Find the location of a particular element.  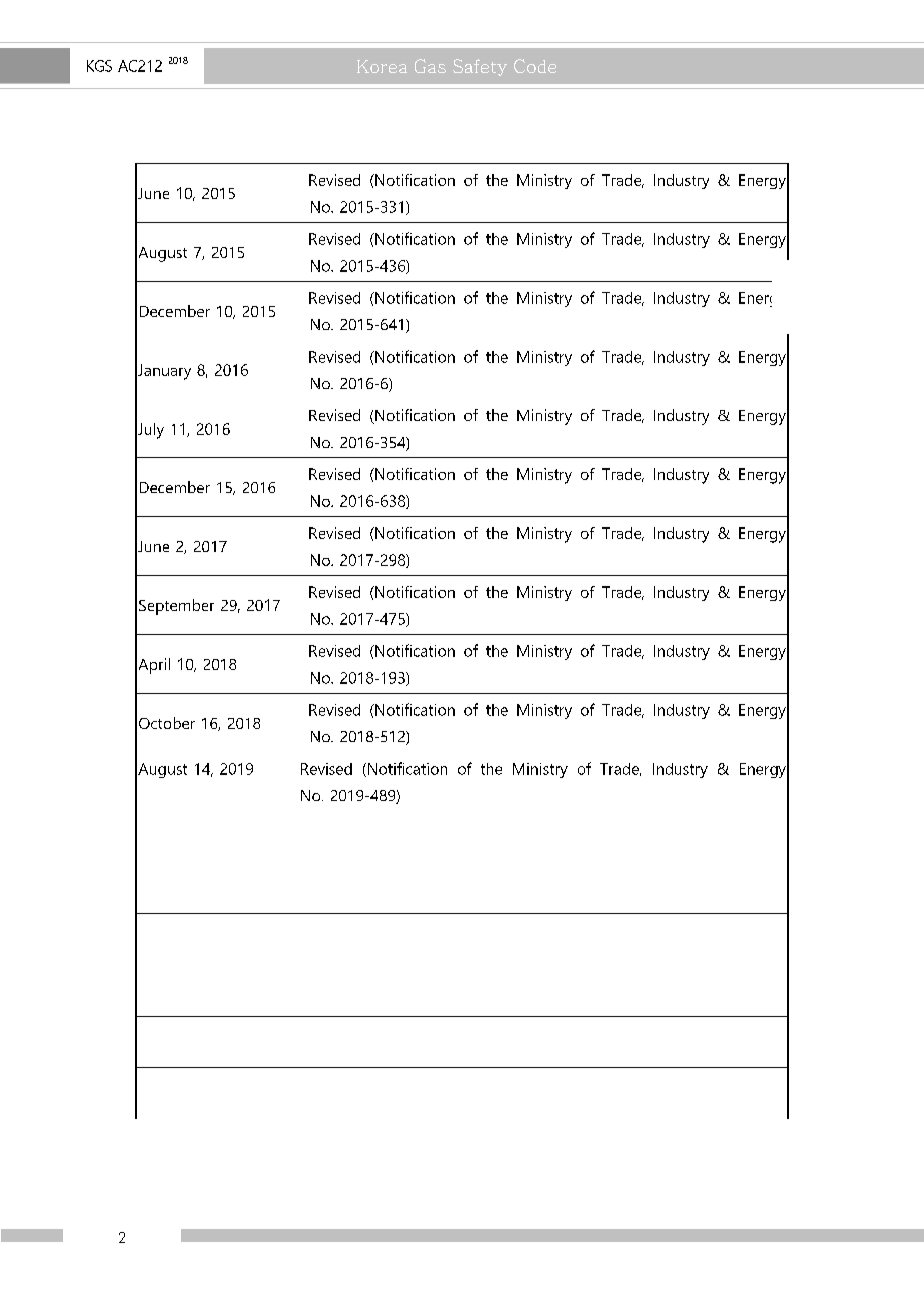

Safety is located at coordinates (480, 67).
